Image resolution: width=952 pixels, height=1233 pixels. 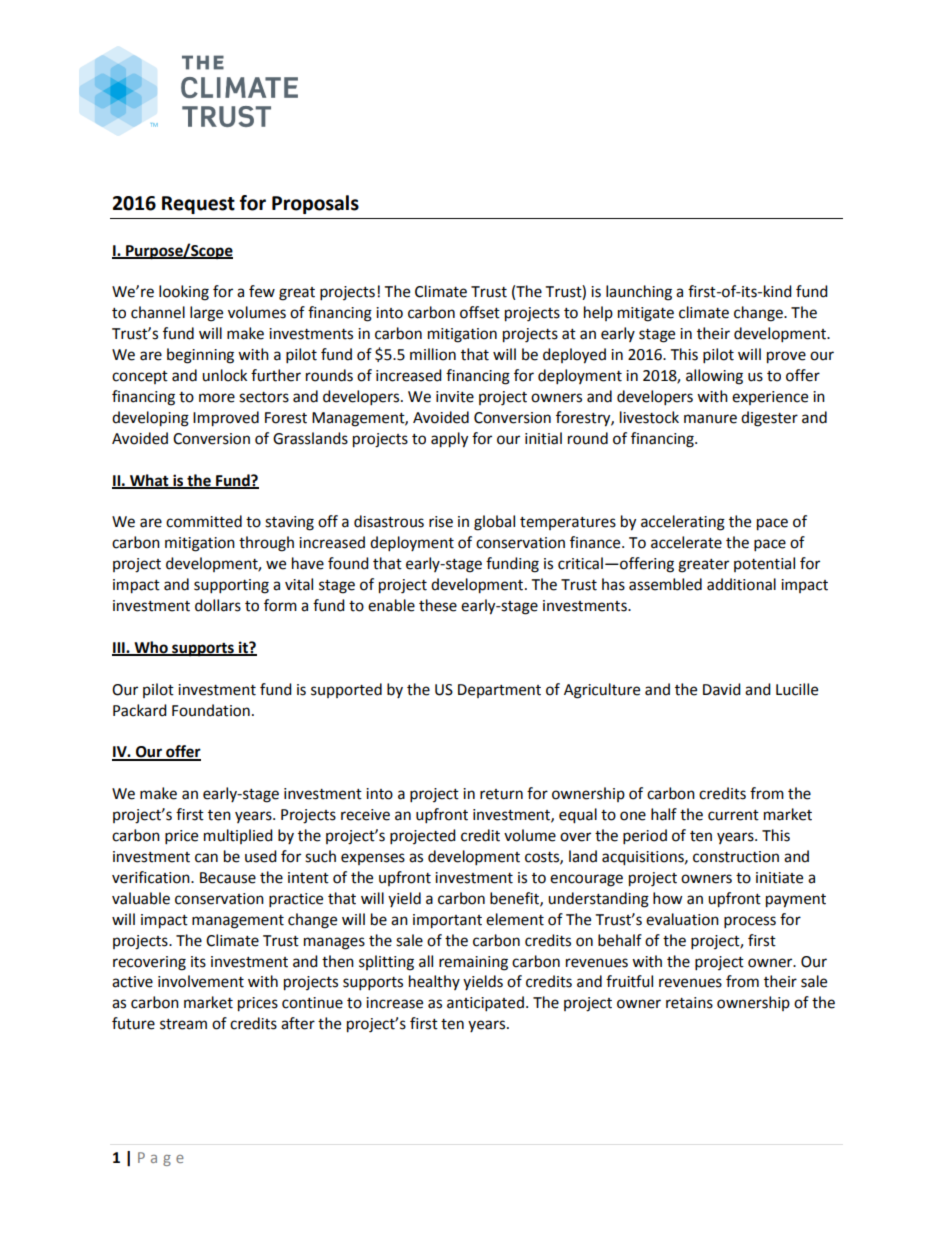 What do you see at coordinates (438, 605) in the document?
I see `these` at bounding box center [438, 605].
